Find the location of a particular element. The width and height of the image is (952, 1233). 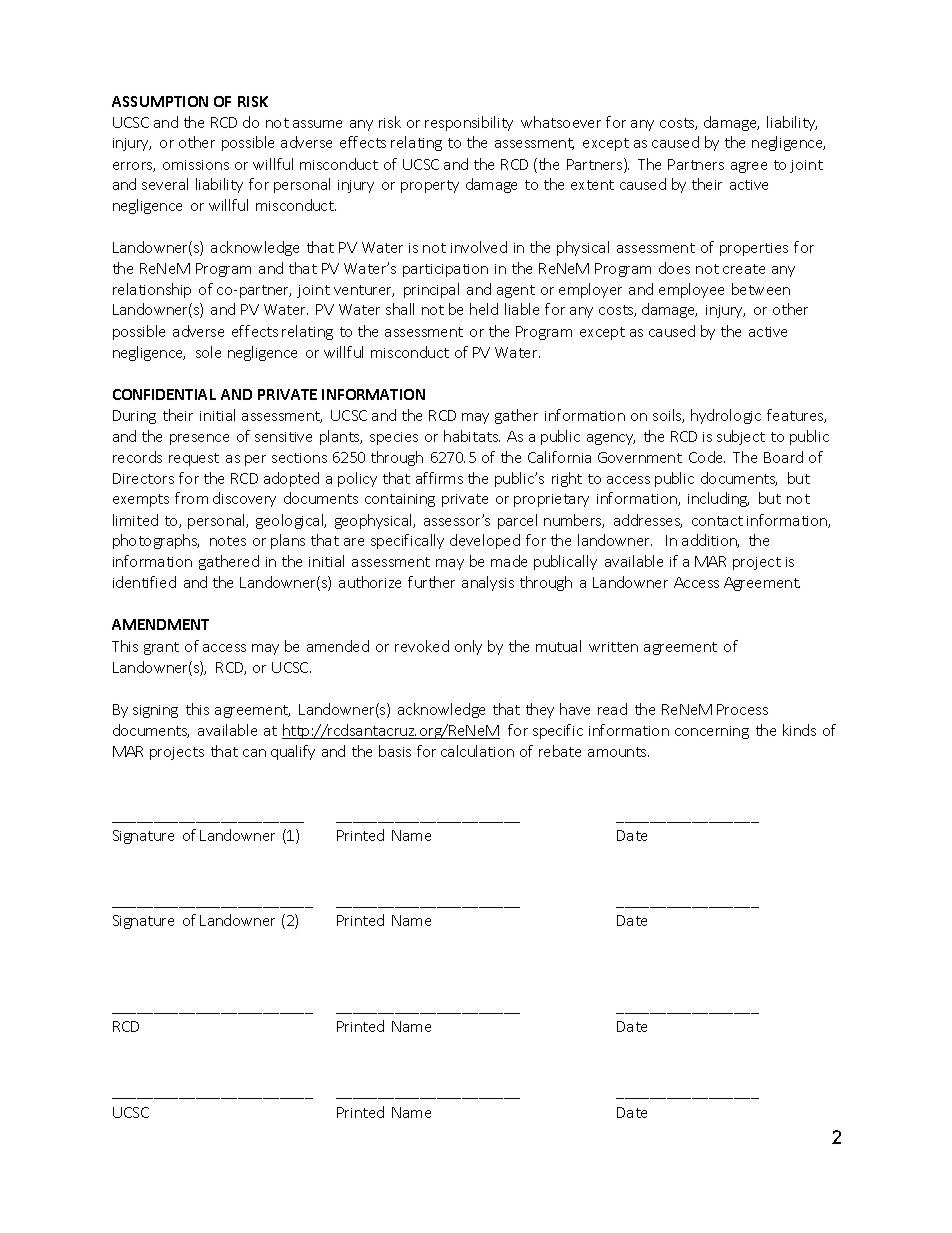

held is located at coordinates (484, 309).
